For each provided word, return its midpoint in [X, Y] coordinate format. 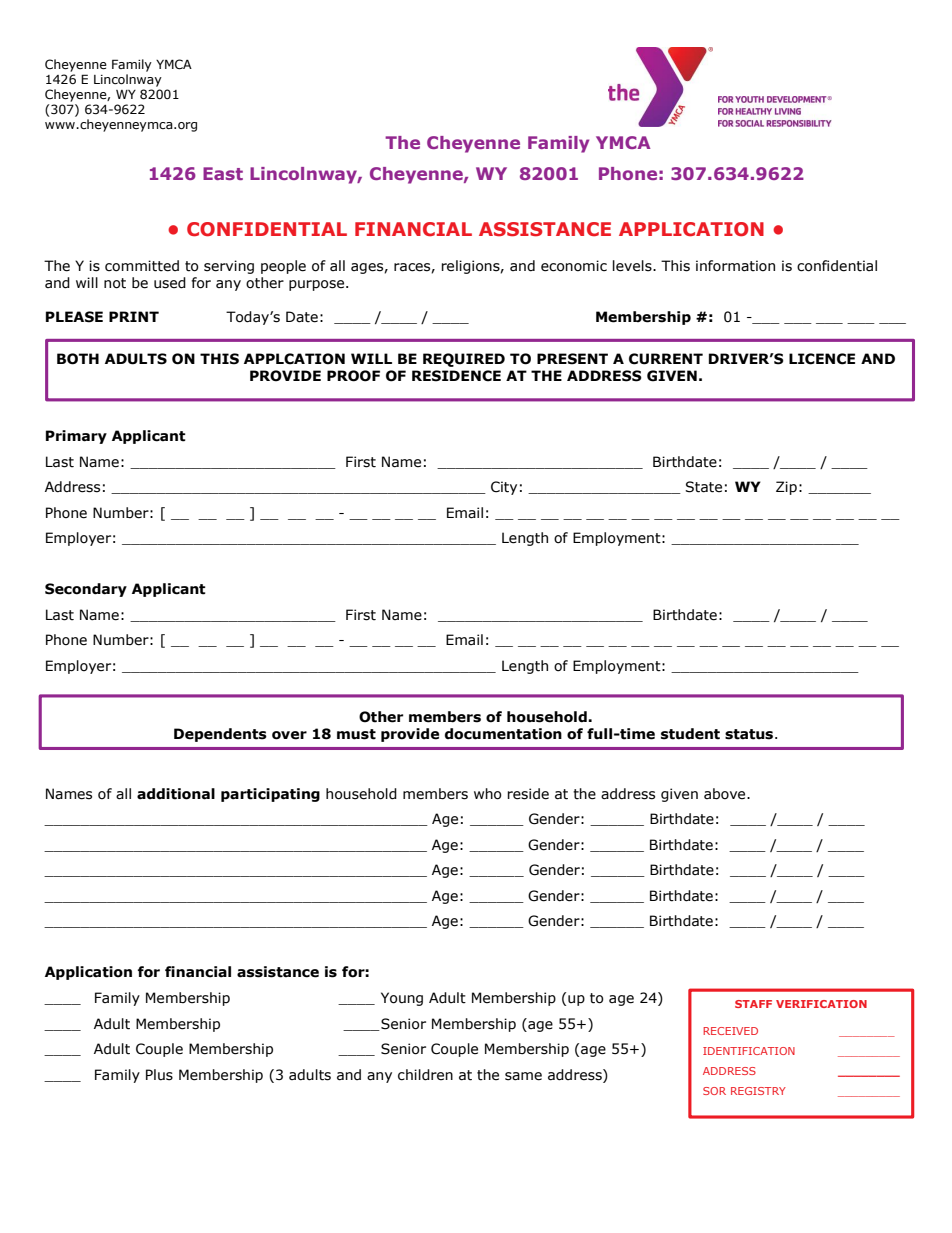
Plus [159, 1075]
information [735, 266]
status [750, 734]
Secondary [86, 590]
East [223, 173]
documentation [503, 734]
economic [574, 266]
